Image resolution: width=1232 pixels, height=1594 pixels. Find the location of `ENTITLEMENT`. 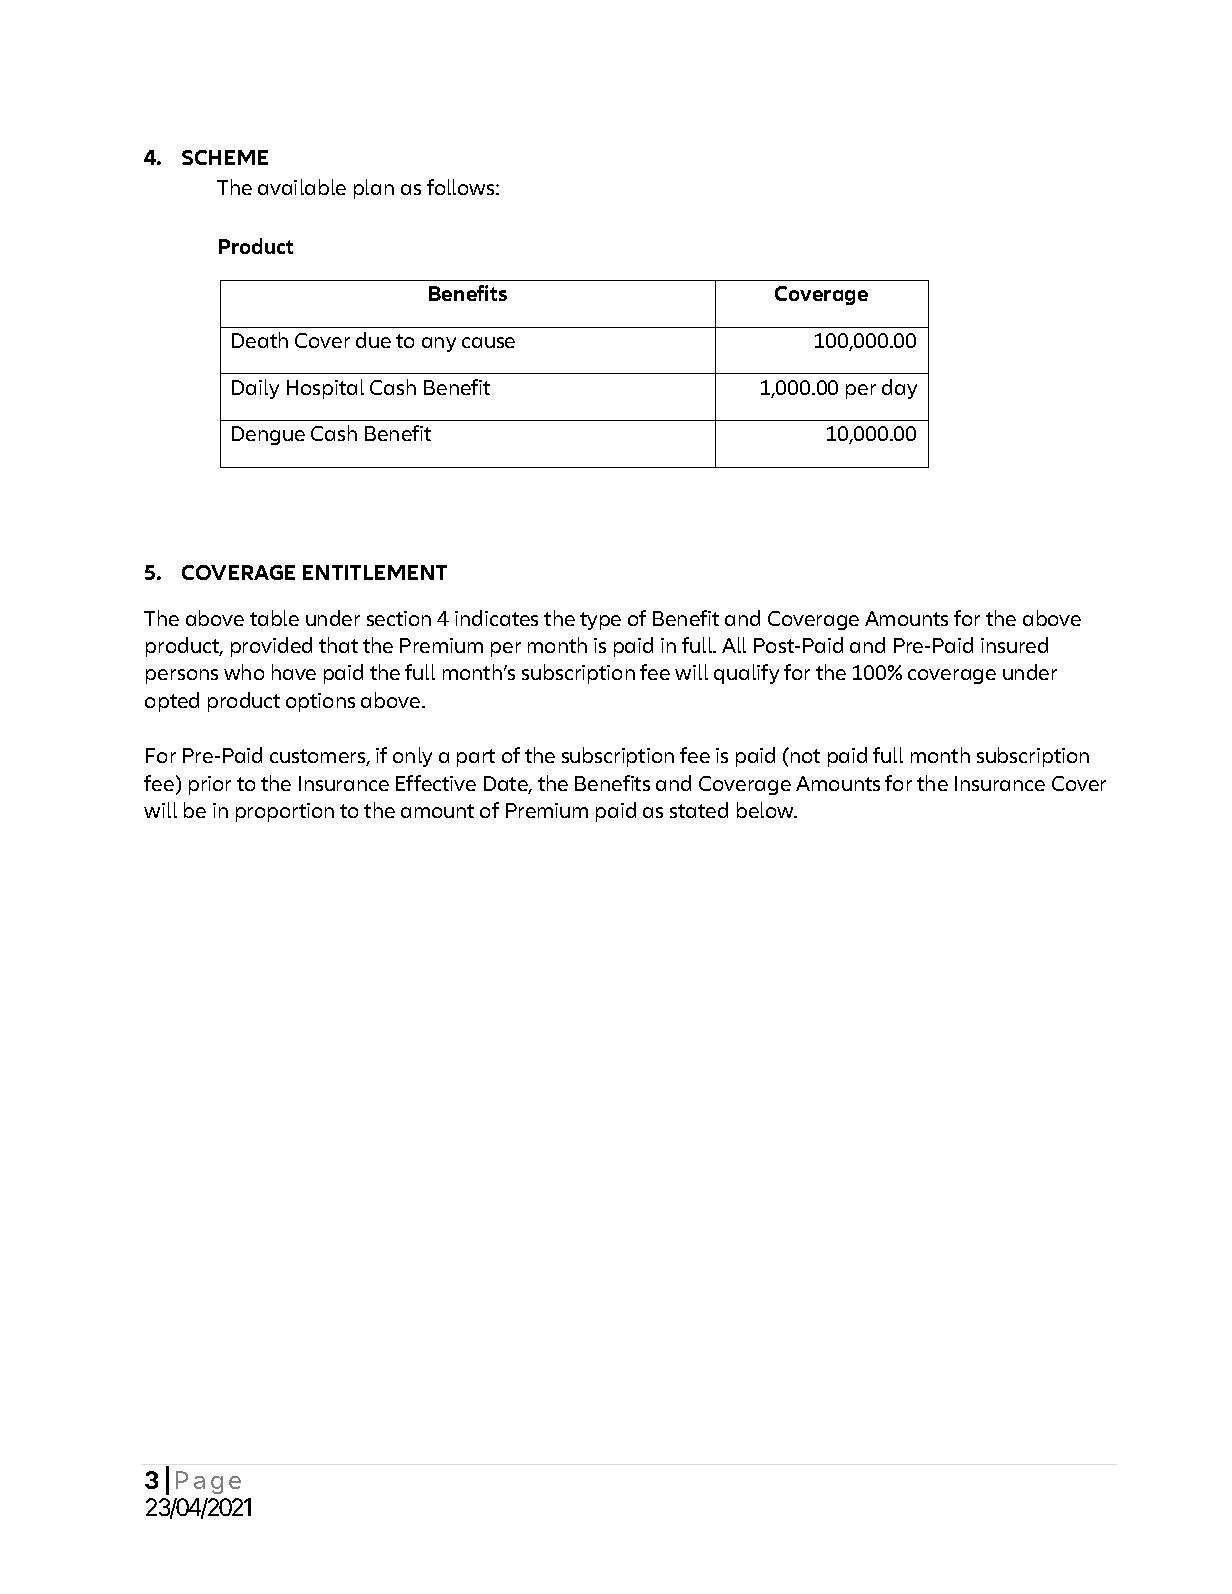

ENTITLEMENT is located at coordinates (375, 572).
